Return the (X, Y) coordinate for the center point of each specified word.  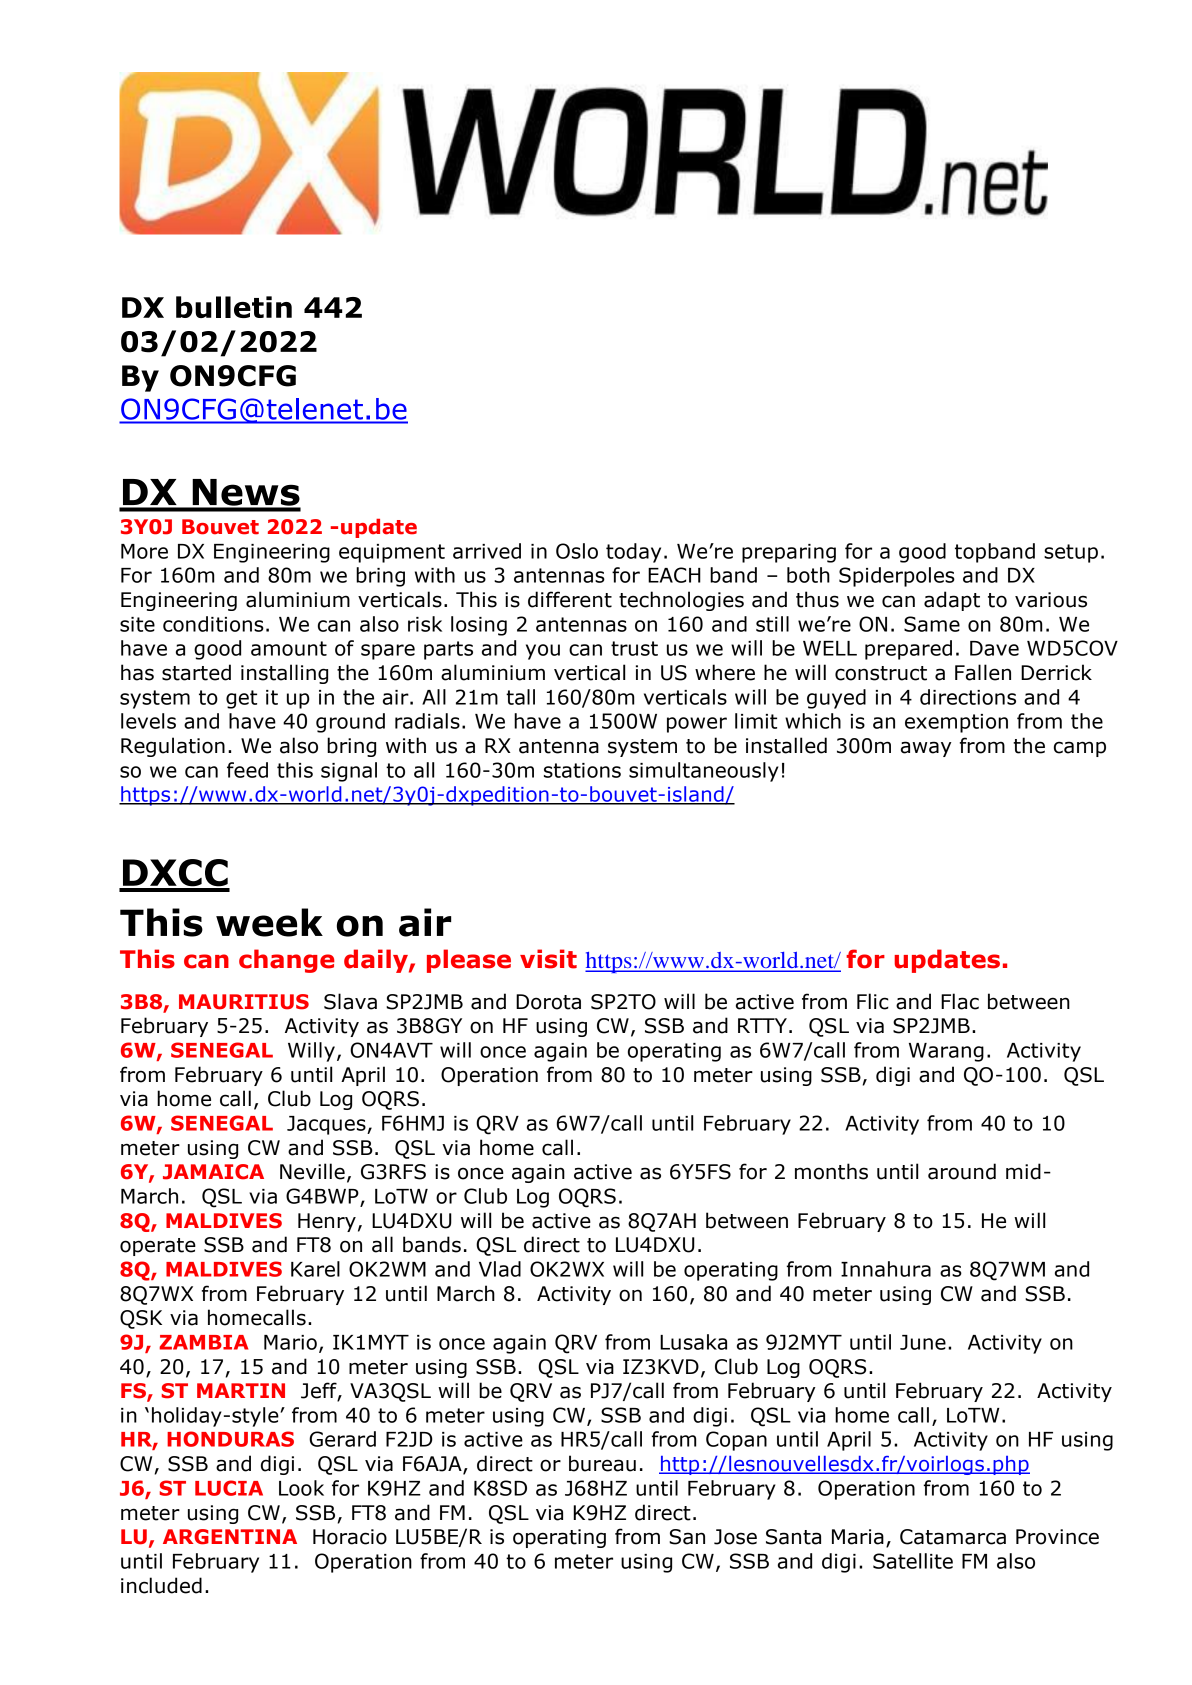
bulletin (234, 307)
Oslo (577, 551)
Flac (960, 1001)
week (269, 922)
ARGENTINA (230, 1537)
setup (1071, 553)
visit (548, 959)
